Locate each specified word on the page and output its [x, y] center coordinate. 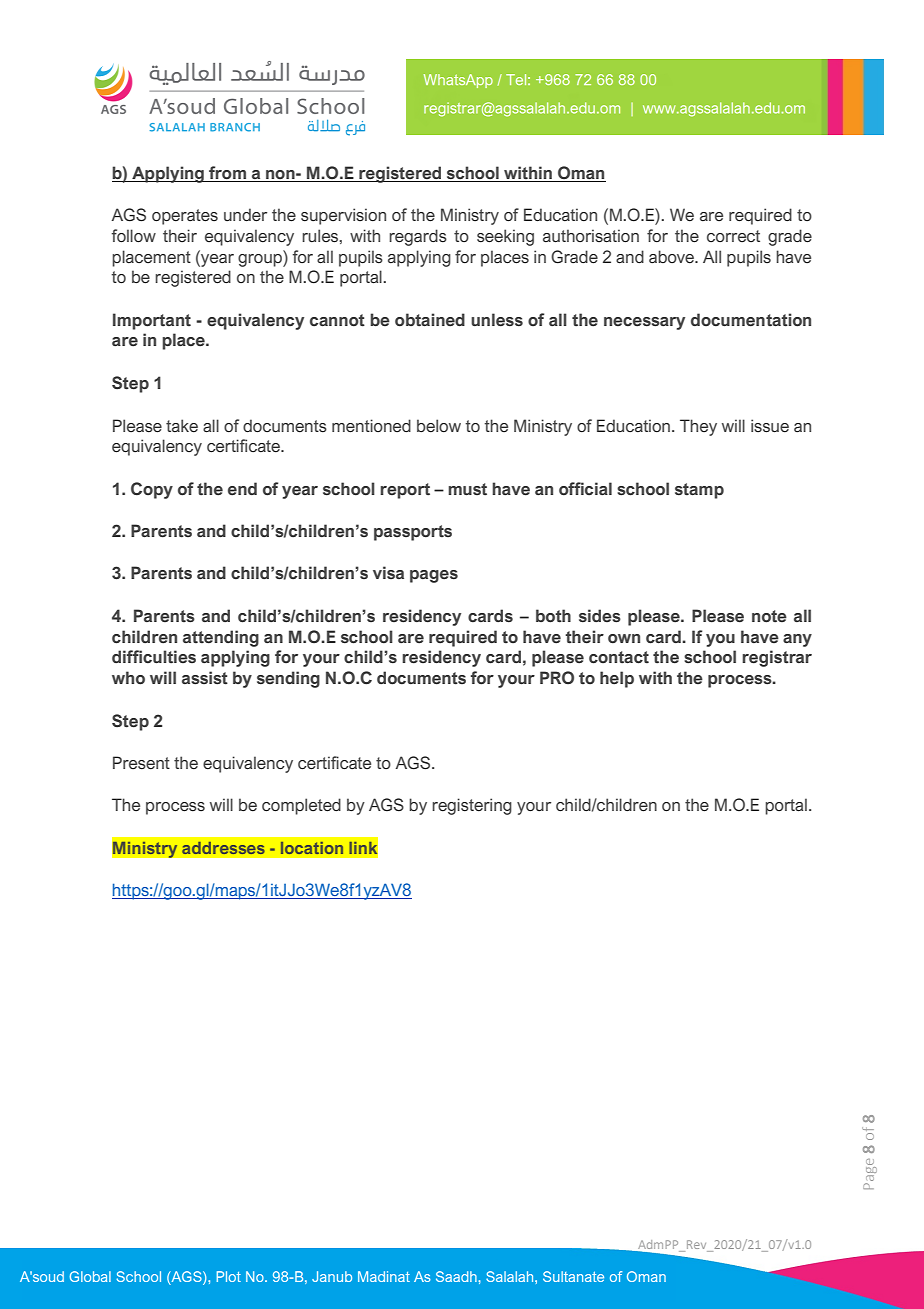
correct [733, 236]
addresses [223, 848]
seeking [505, 237]
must [467, 489]
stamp [699, 491]
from [227, 174]
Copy [152, 490]
